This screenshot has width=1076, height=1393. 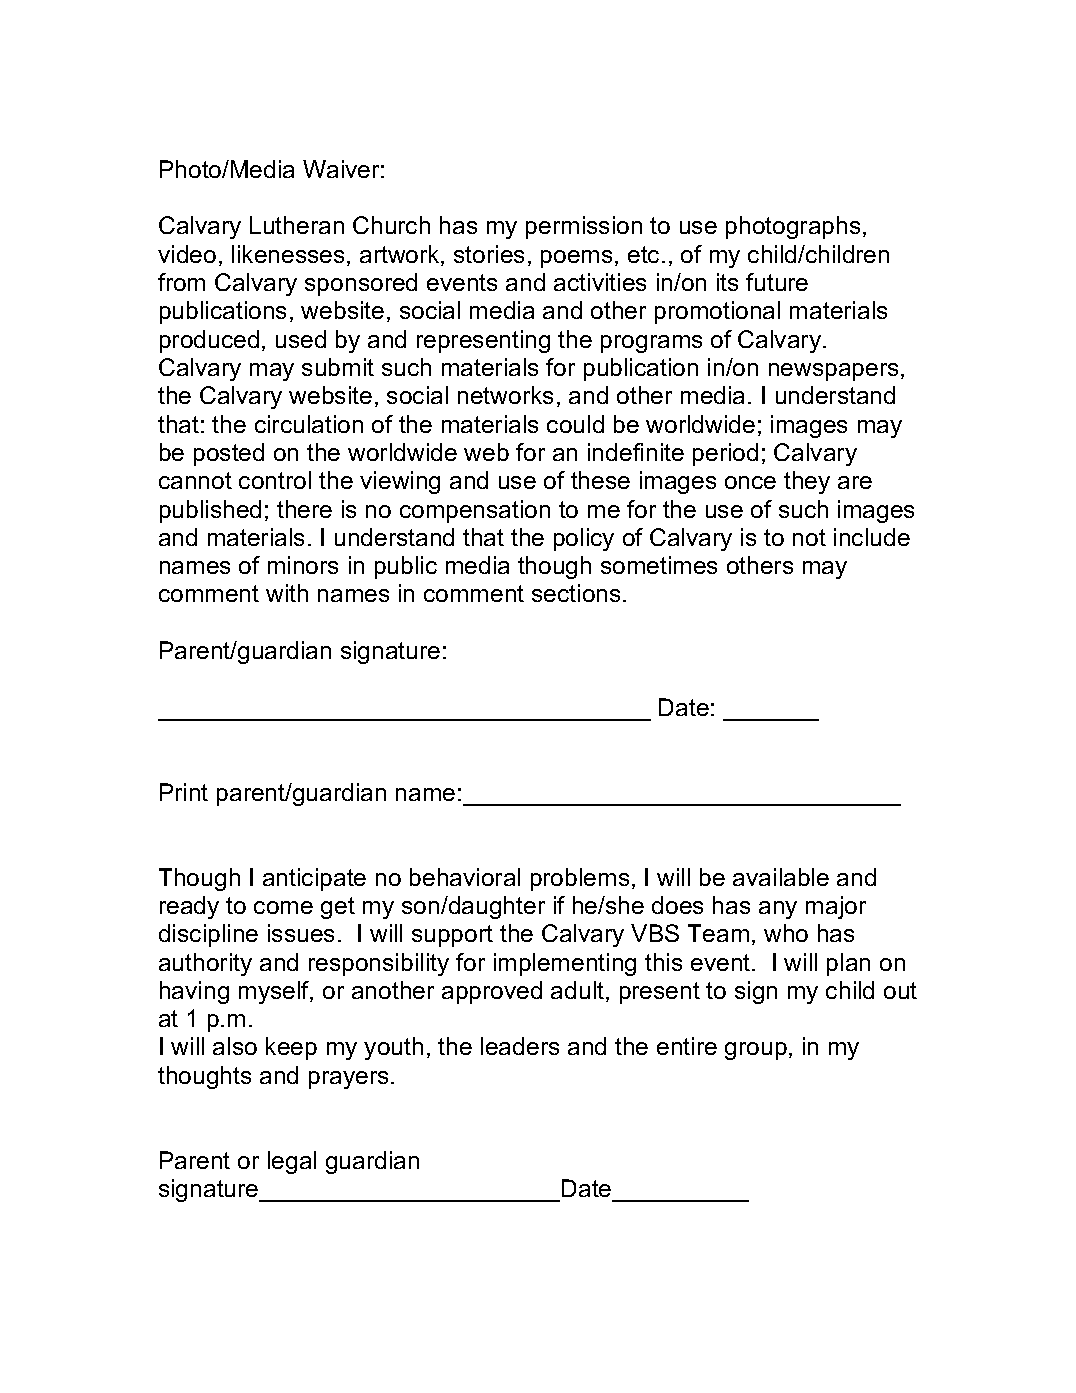 What do you see at coordinates (287, 593) in the screenshot?
I see `with` at bounding box center [287, 593].
